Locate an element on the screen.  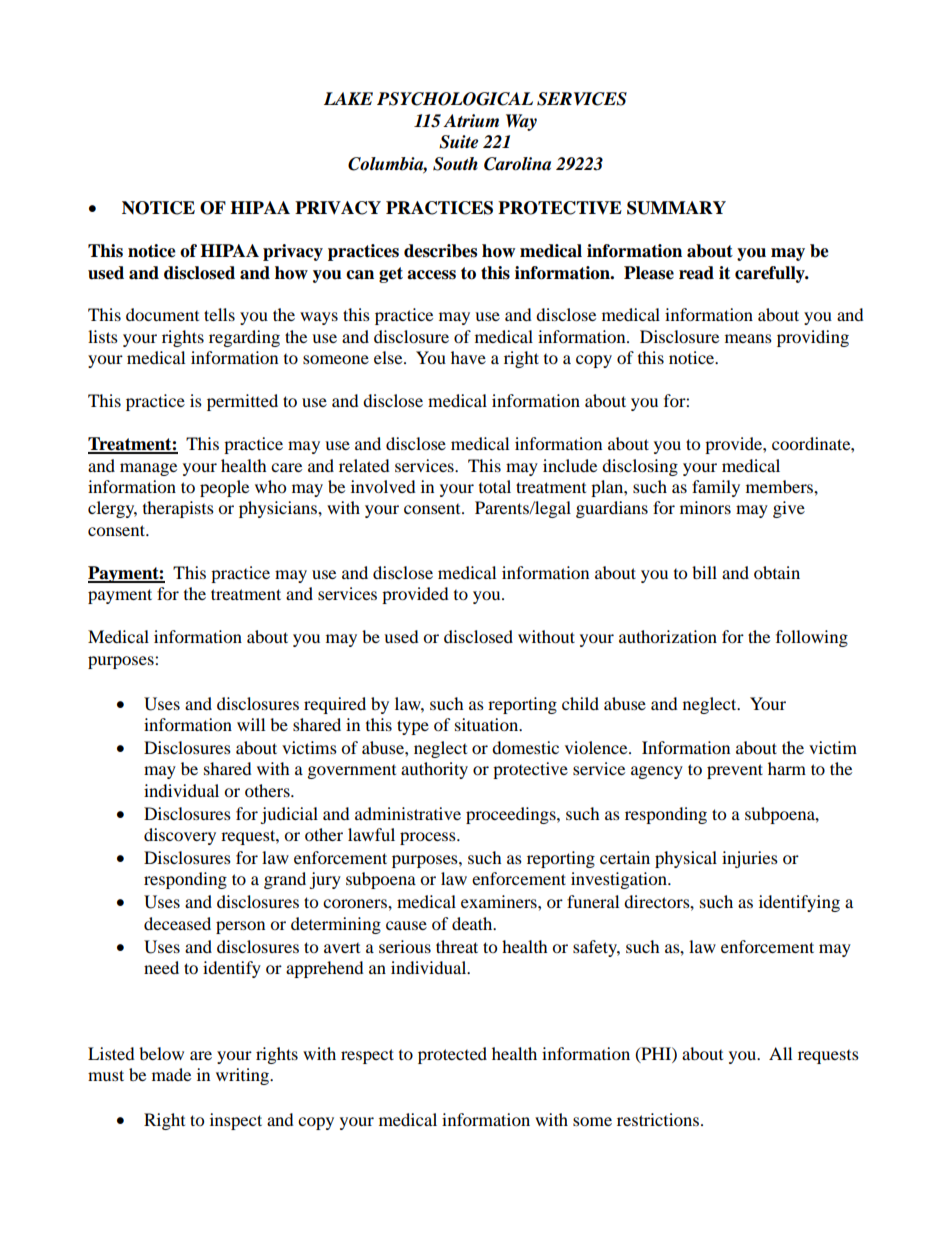
bill is located at coordinates (704, 572).
